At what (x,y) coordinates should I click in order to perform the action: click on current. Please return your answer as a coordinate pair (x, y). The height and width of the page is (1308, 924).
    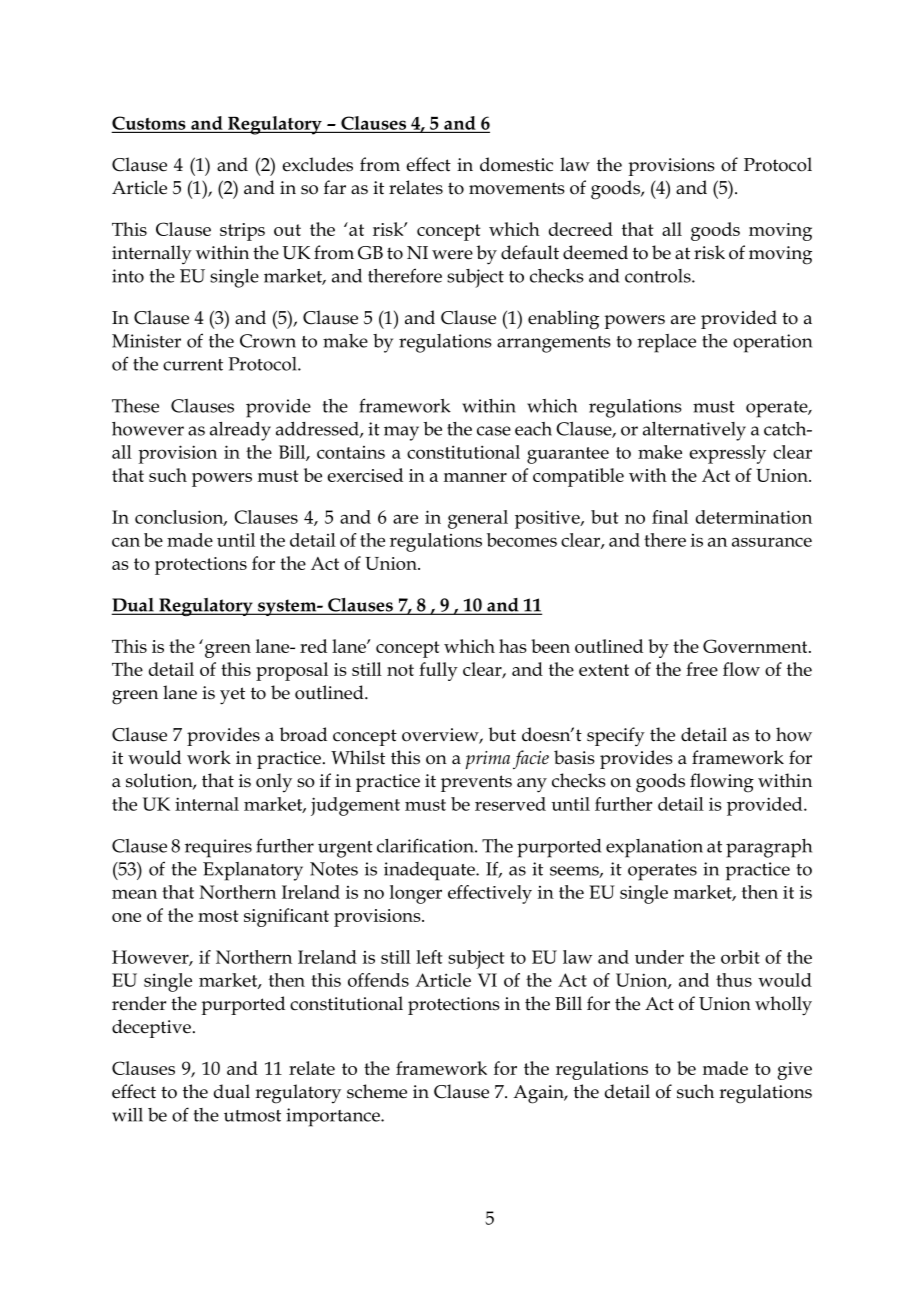
    Looking at the image, I should click on (193, 365).
